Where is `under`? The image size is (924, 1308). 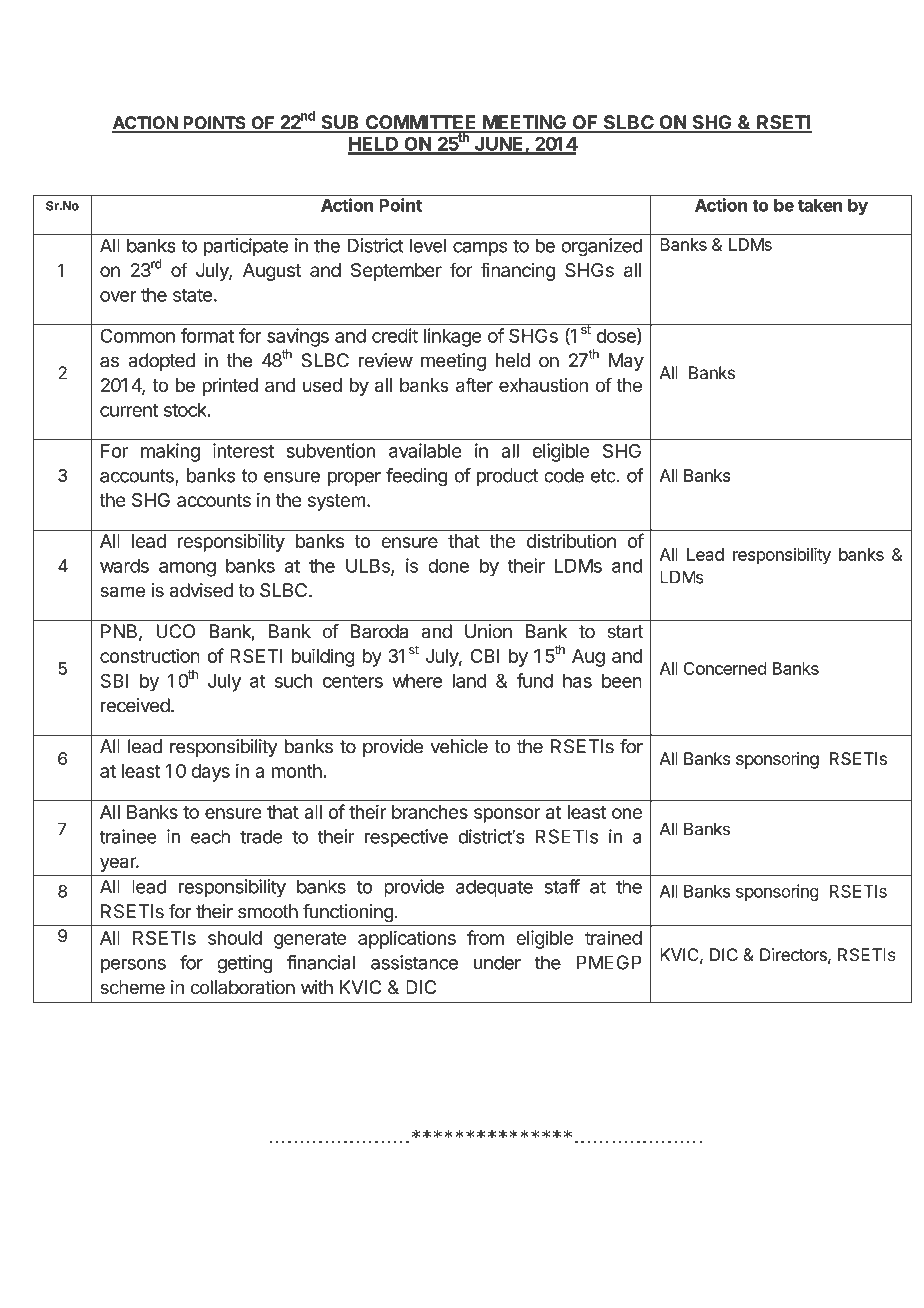
under is located at coordinates (497, 962).
